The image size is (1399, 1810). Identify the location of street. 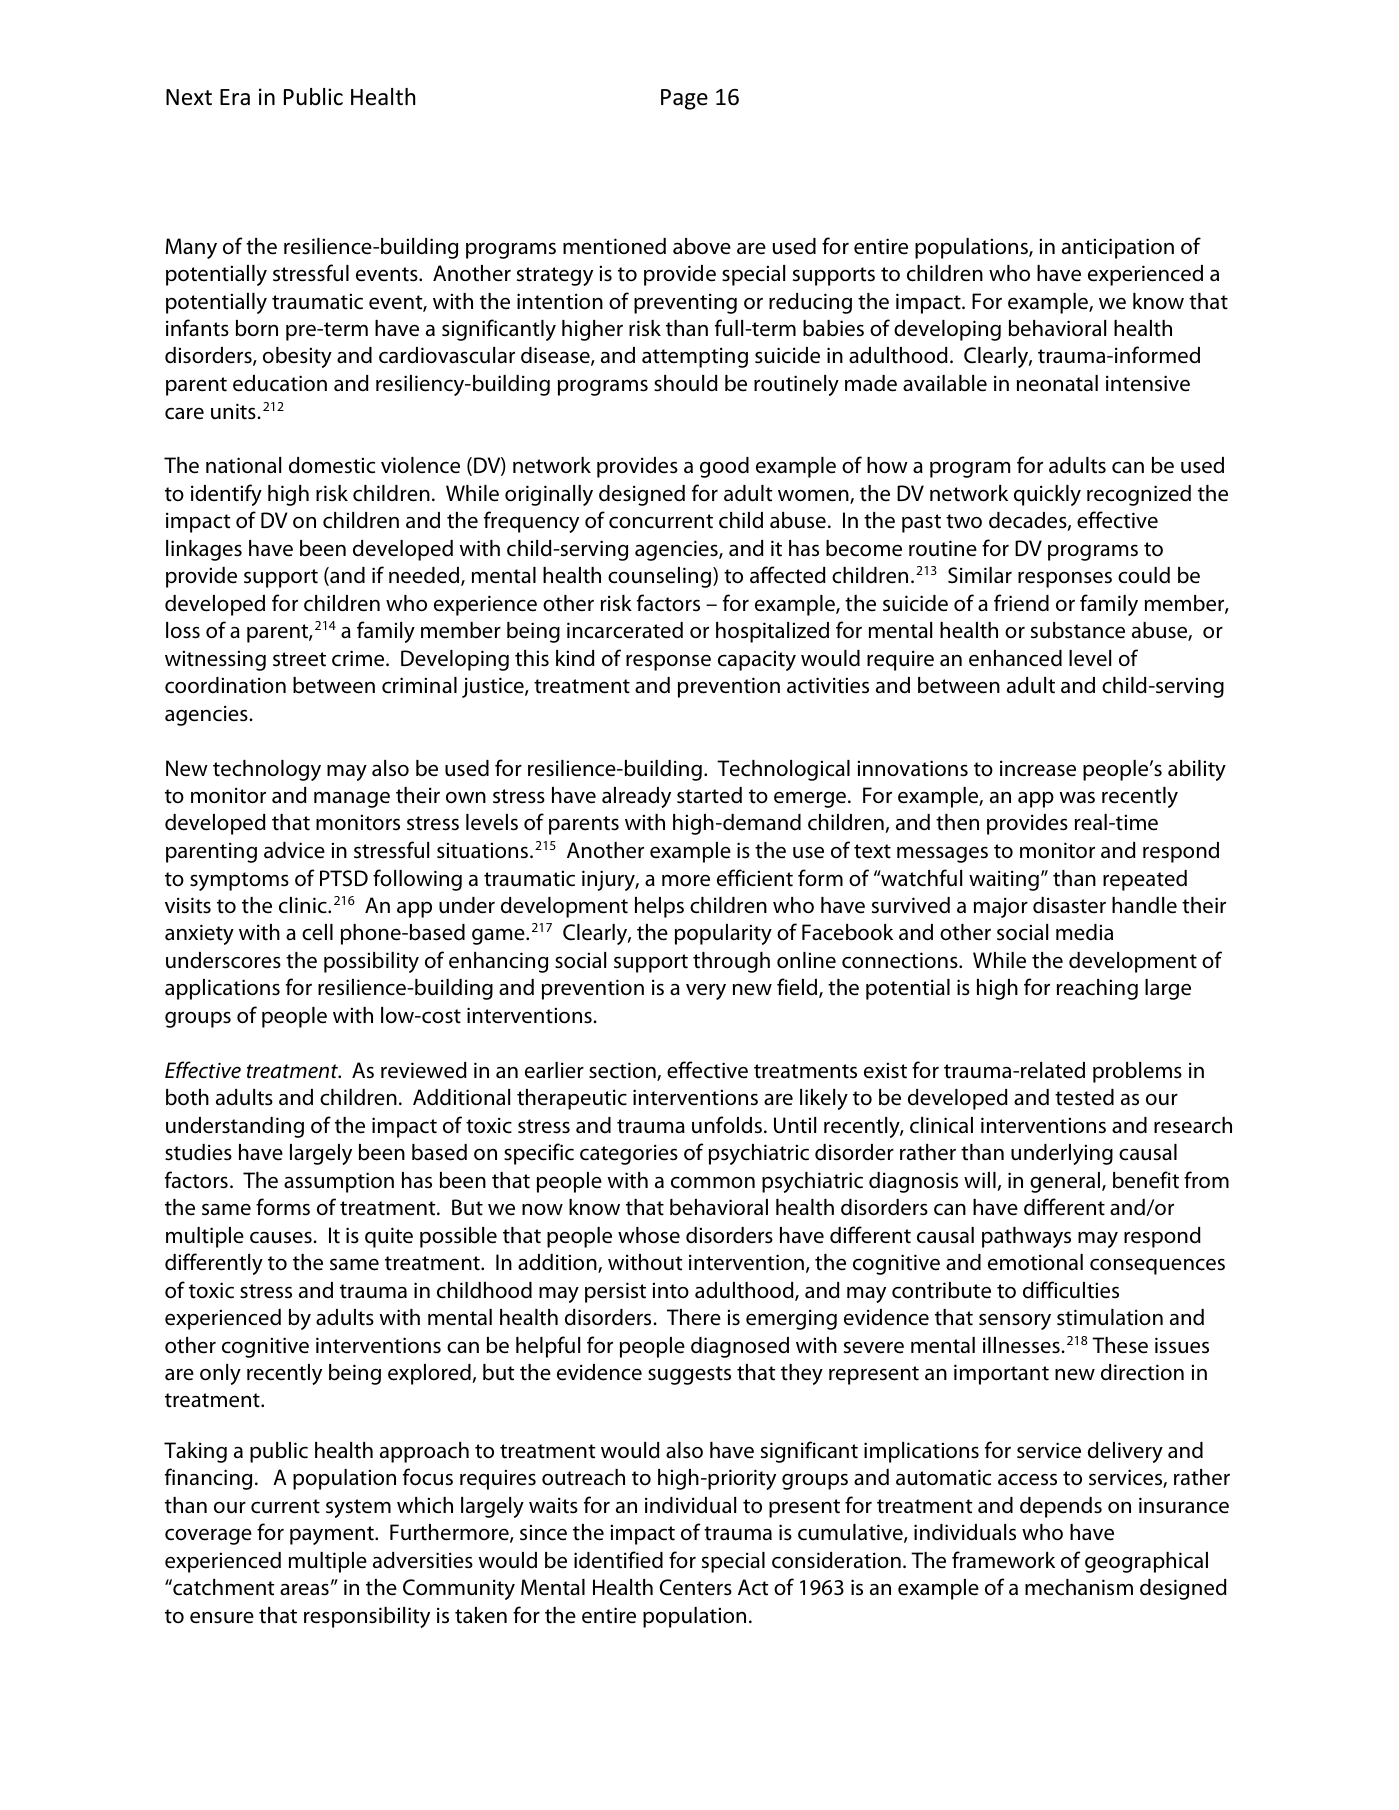
(299, 659).
